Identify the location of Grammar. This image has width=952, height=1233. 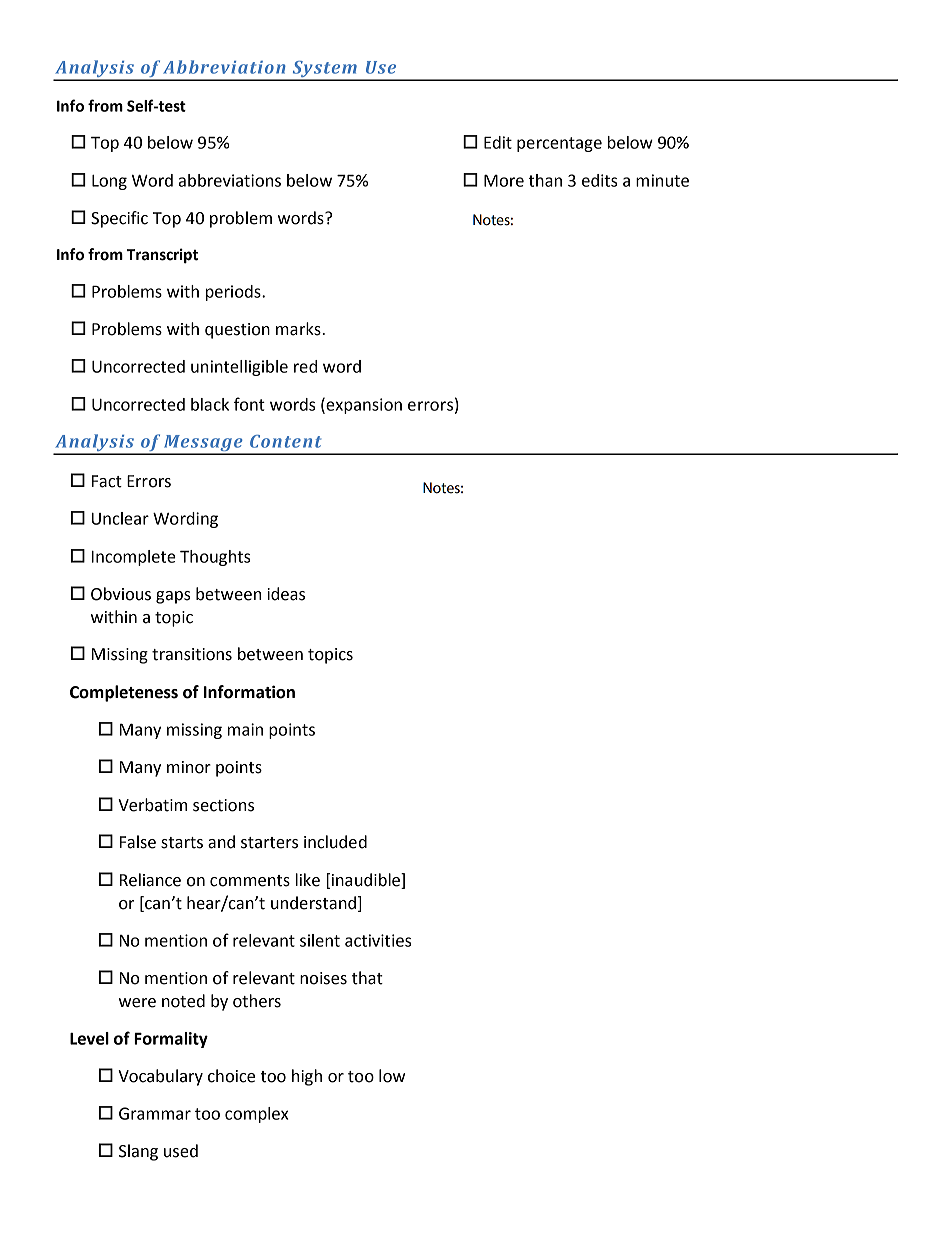
(155, 1113).
